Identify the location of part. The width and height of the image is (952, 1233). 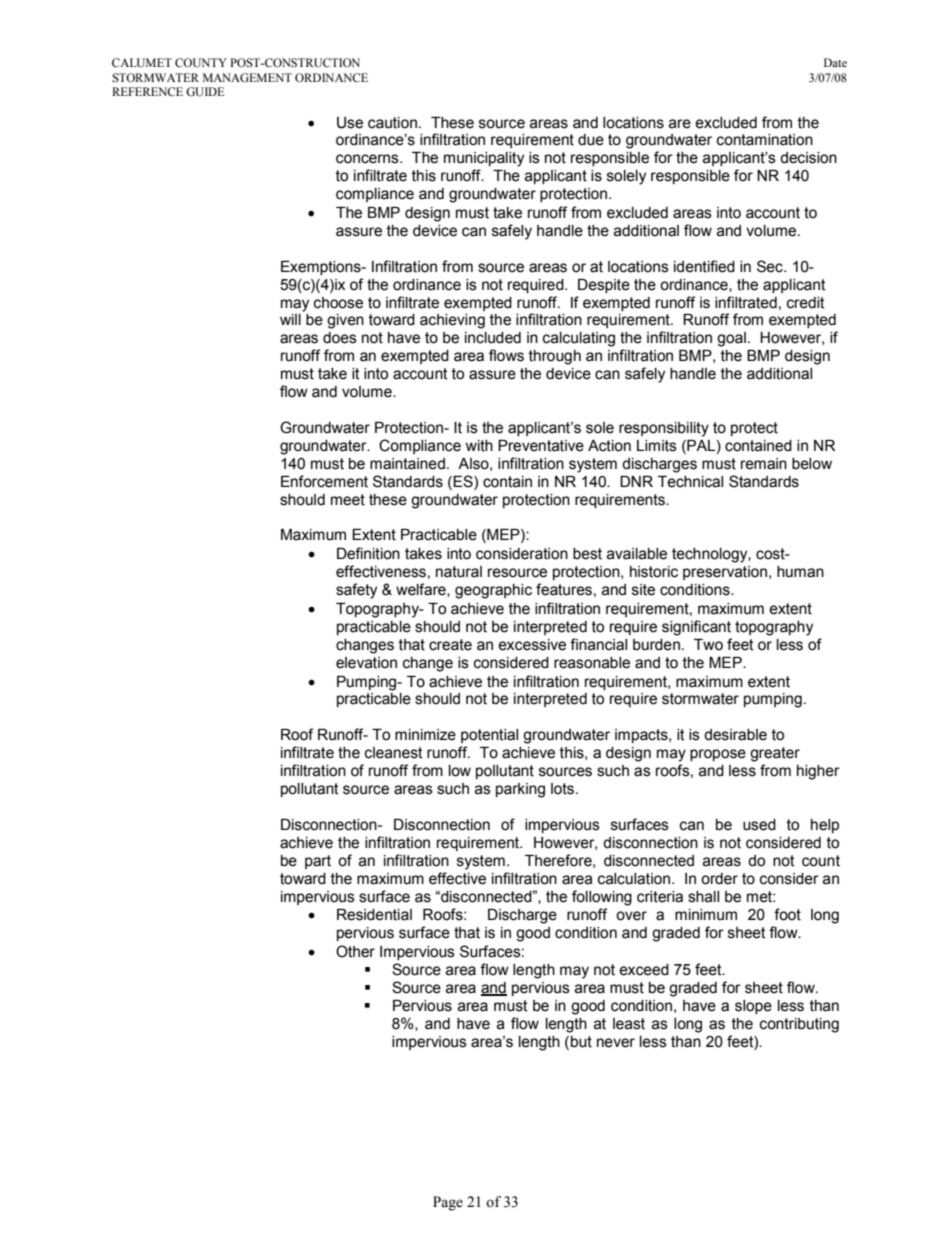
(318, 862).
